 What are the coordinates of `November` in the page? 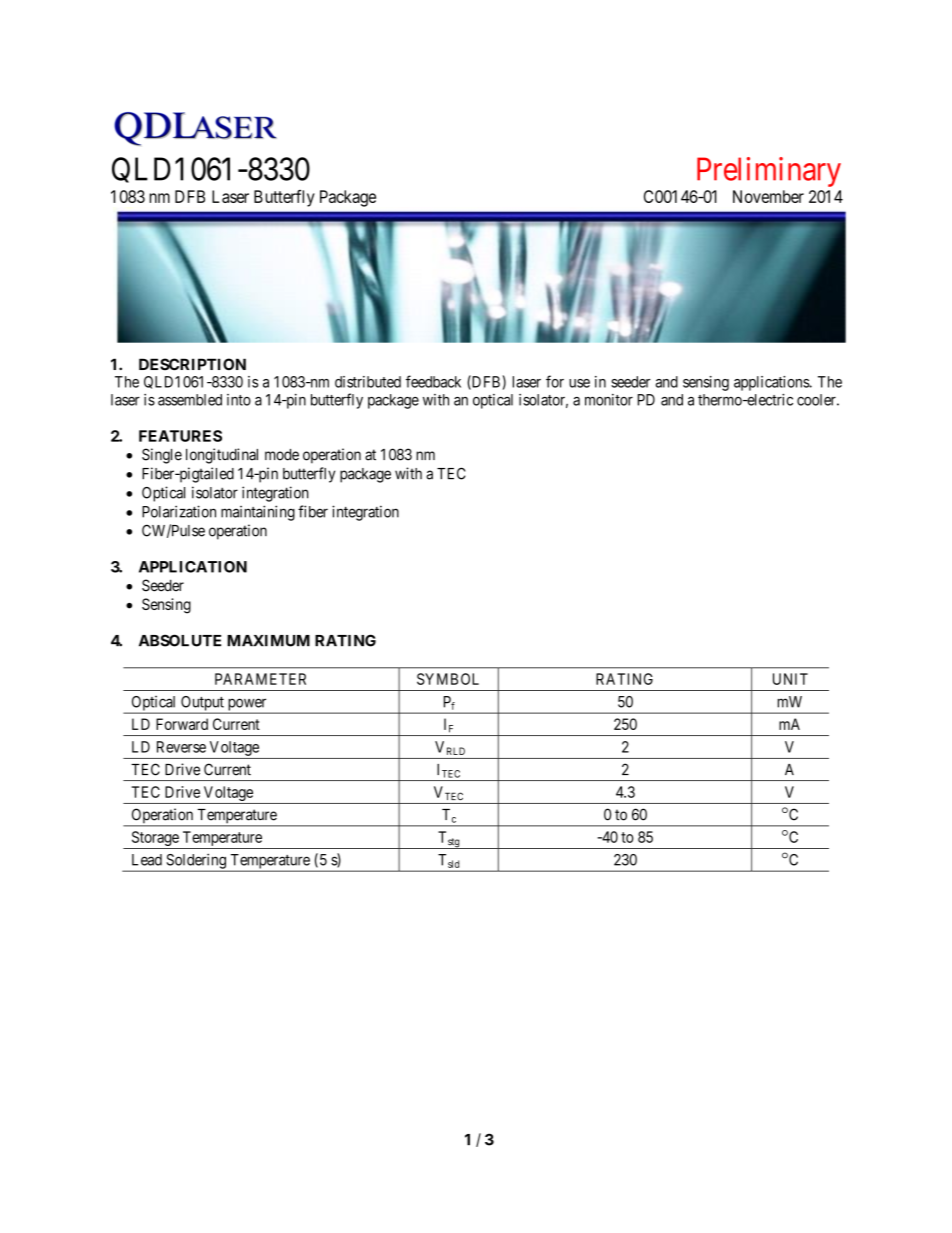 It's located at (768, 196).
